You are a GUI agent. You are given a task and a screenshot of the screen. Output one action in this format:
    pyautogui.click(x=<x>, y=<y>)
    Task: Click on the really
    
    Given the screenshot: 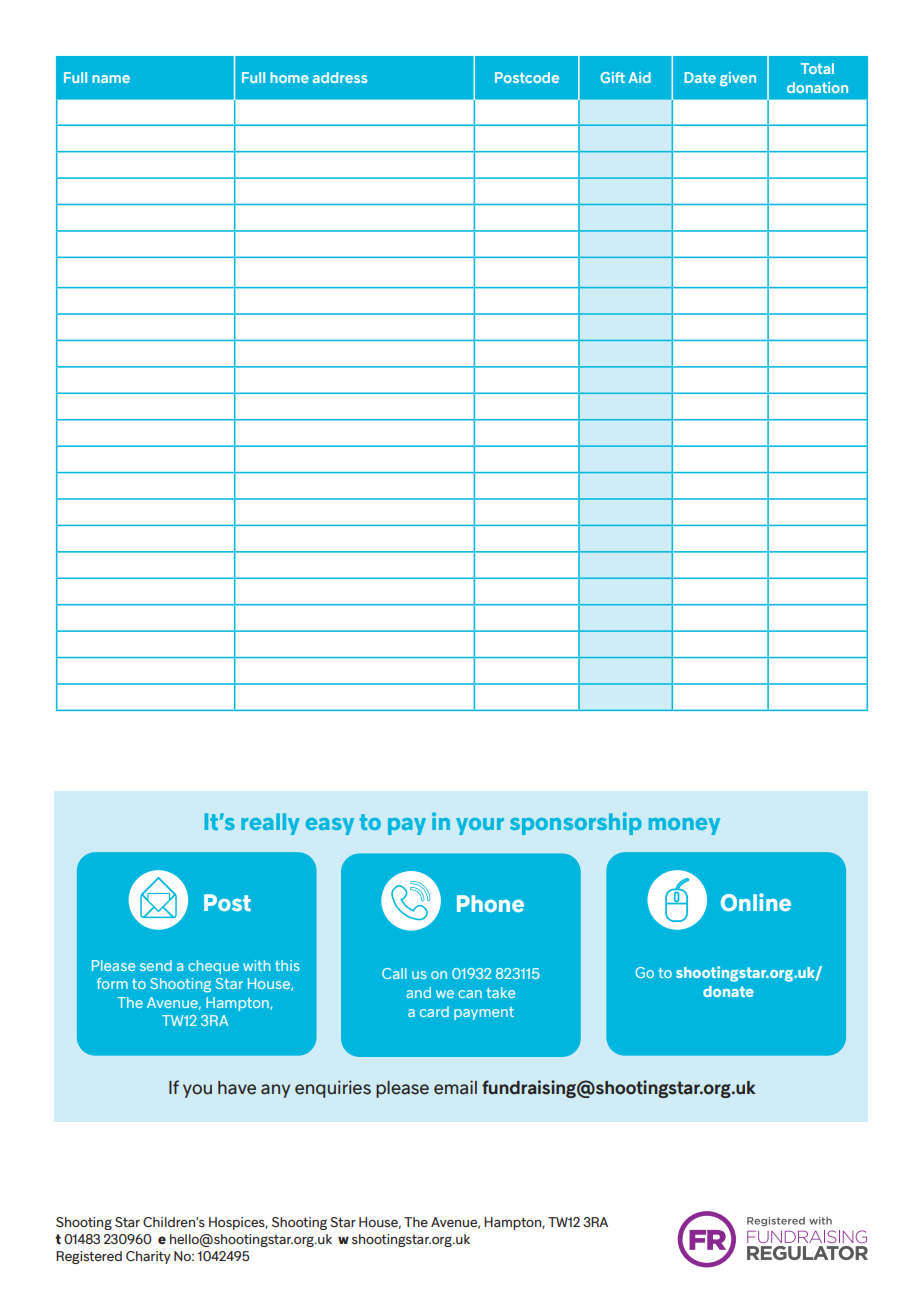 What is the action you would take?
    pyautogui.click(x=270, y=824)
